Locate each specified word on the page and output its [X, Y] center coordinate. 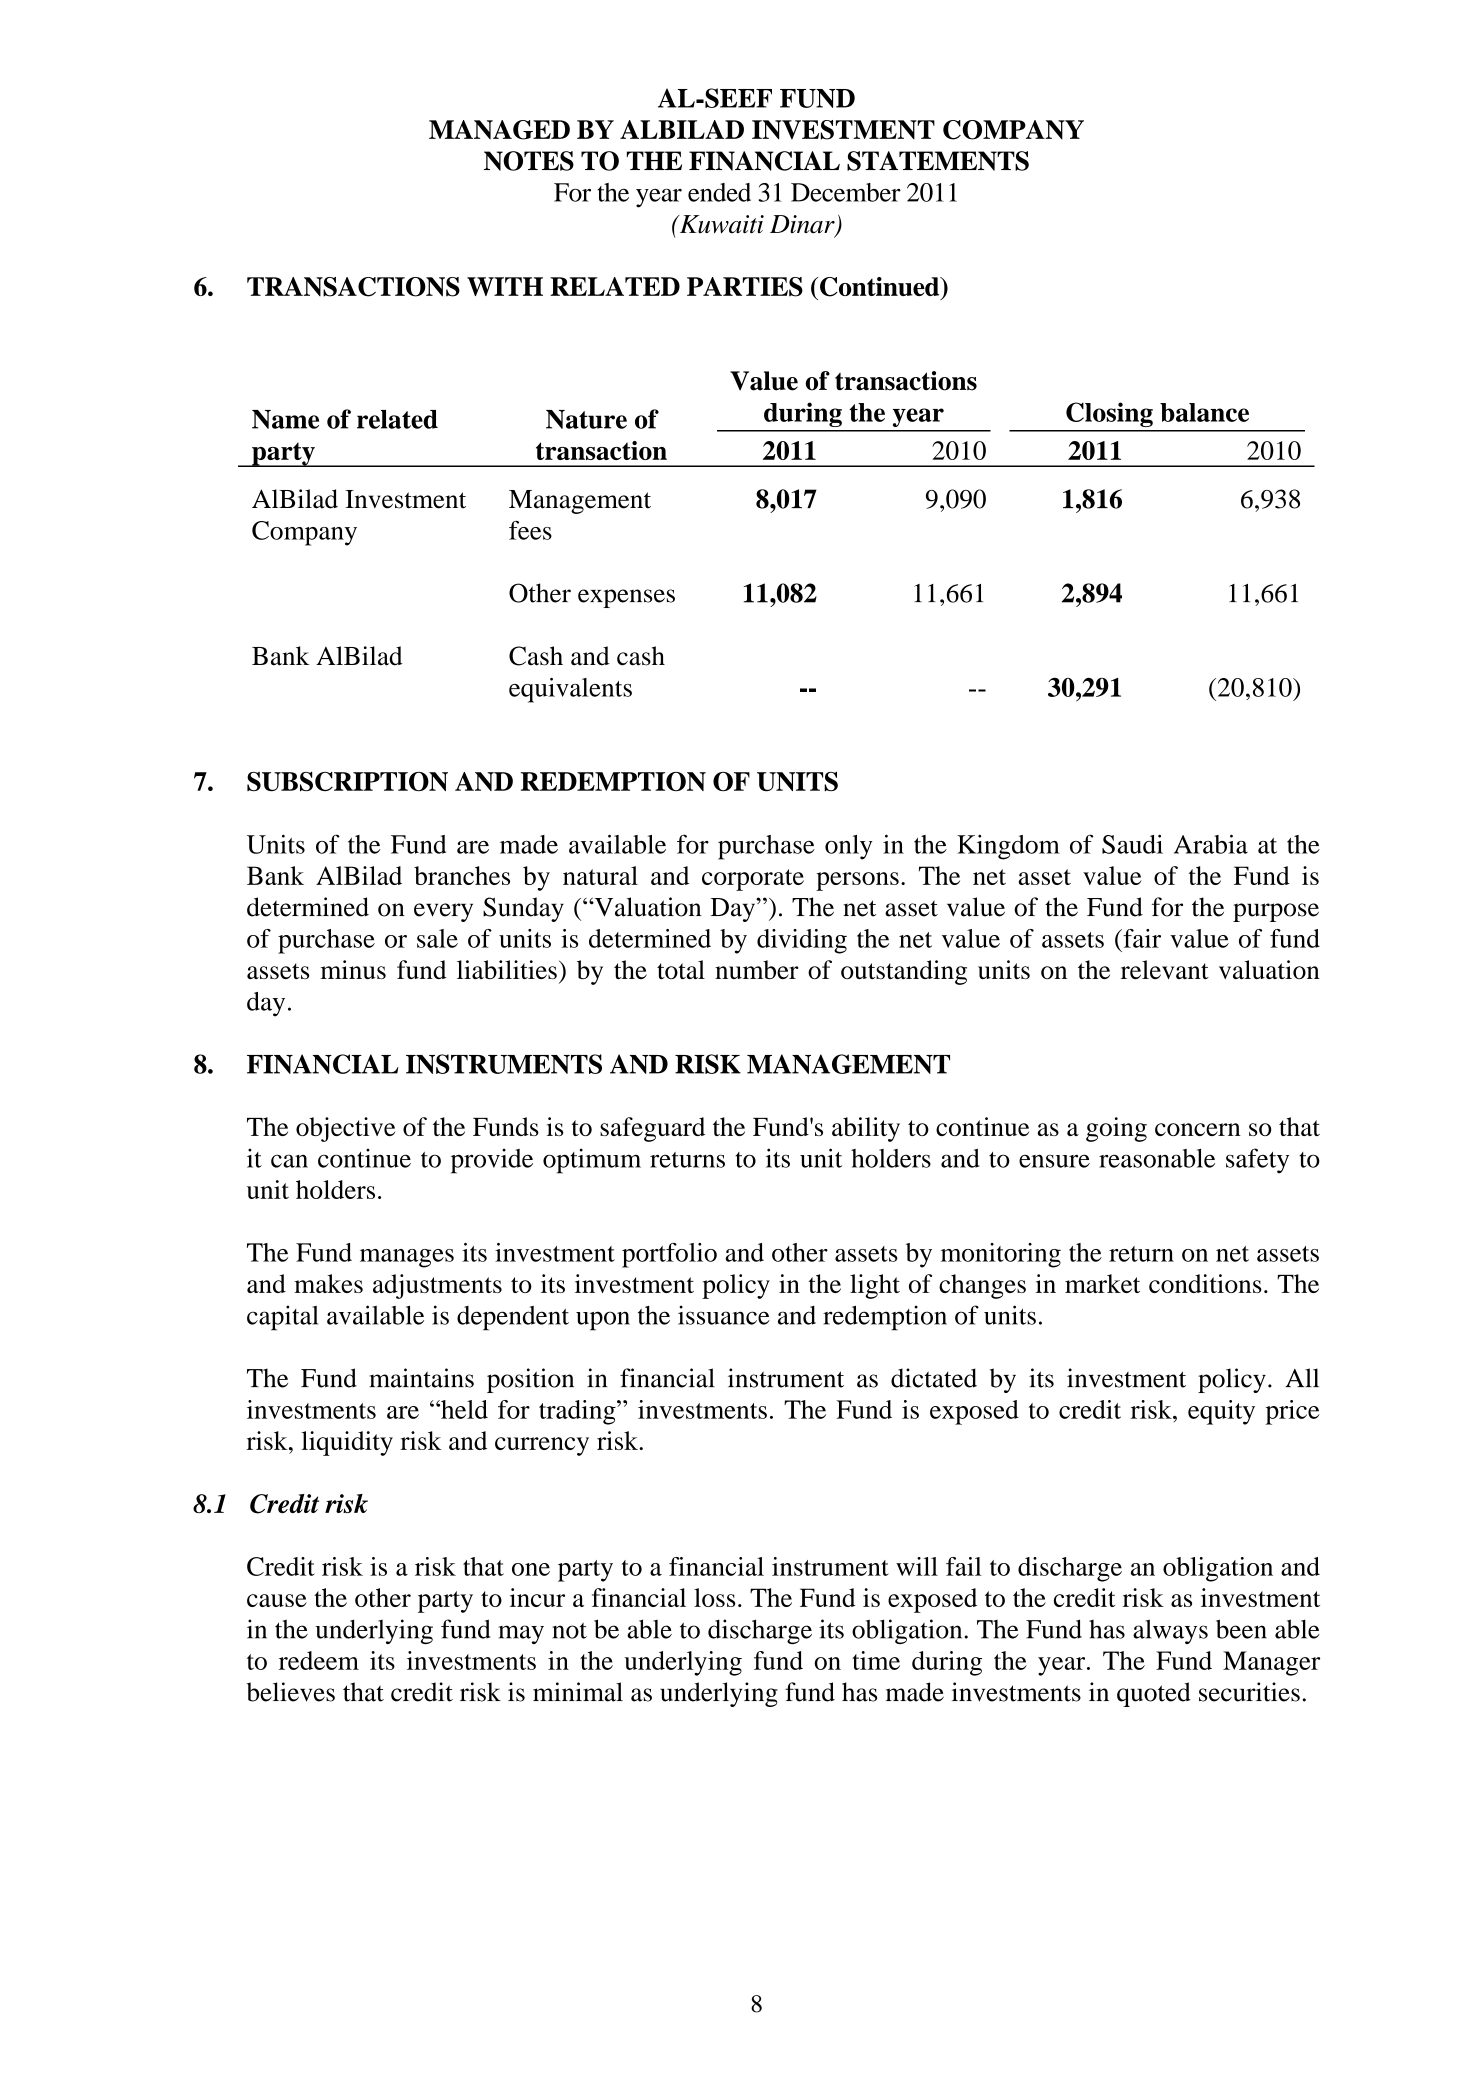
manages [407, 1258]
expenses [626, 598]
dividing [802, 941]
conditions [1205, 1283]
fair [1141, 938]
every [443, 912]
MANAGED [499, 130]
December [846, 192]
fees [530, 530]
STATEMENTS [938, 161]
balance [1204, 412]
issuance [724, 1315]
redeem [319, 1660]
